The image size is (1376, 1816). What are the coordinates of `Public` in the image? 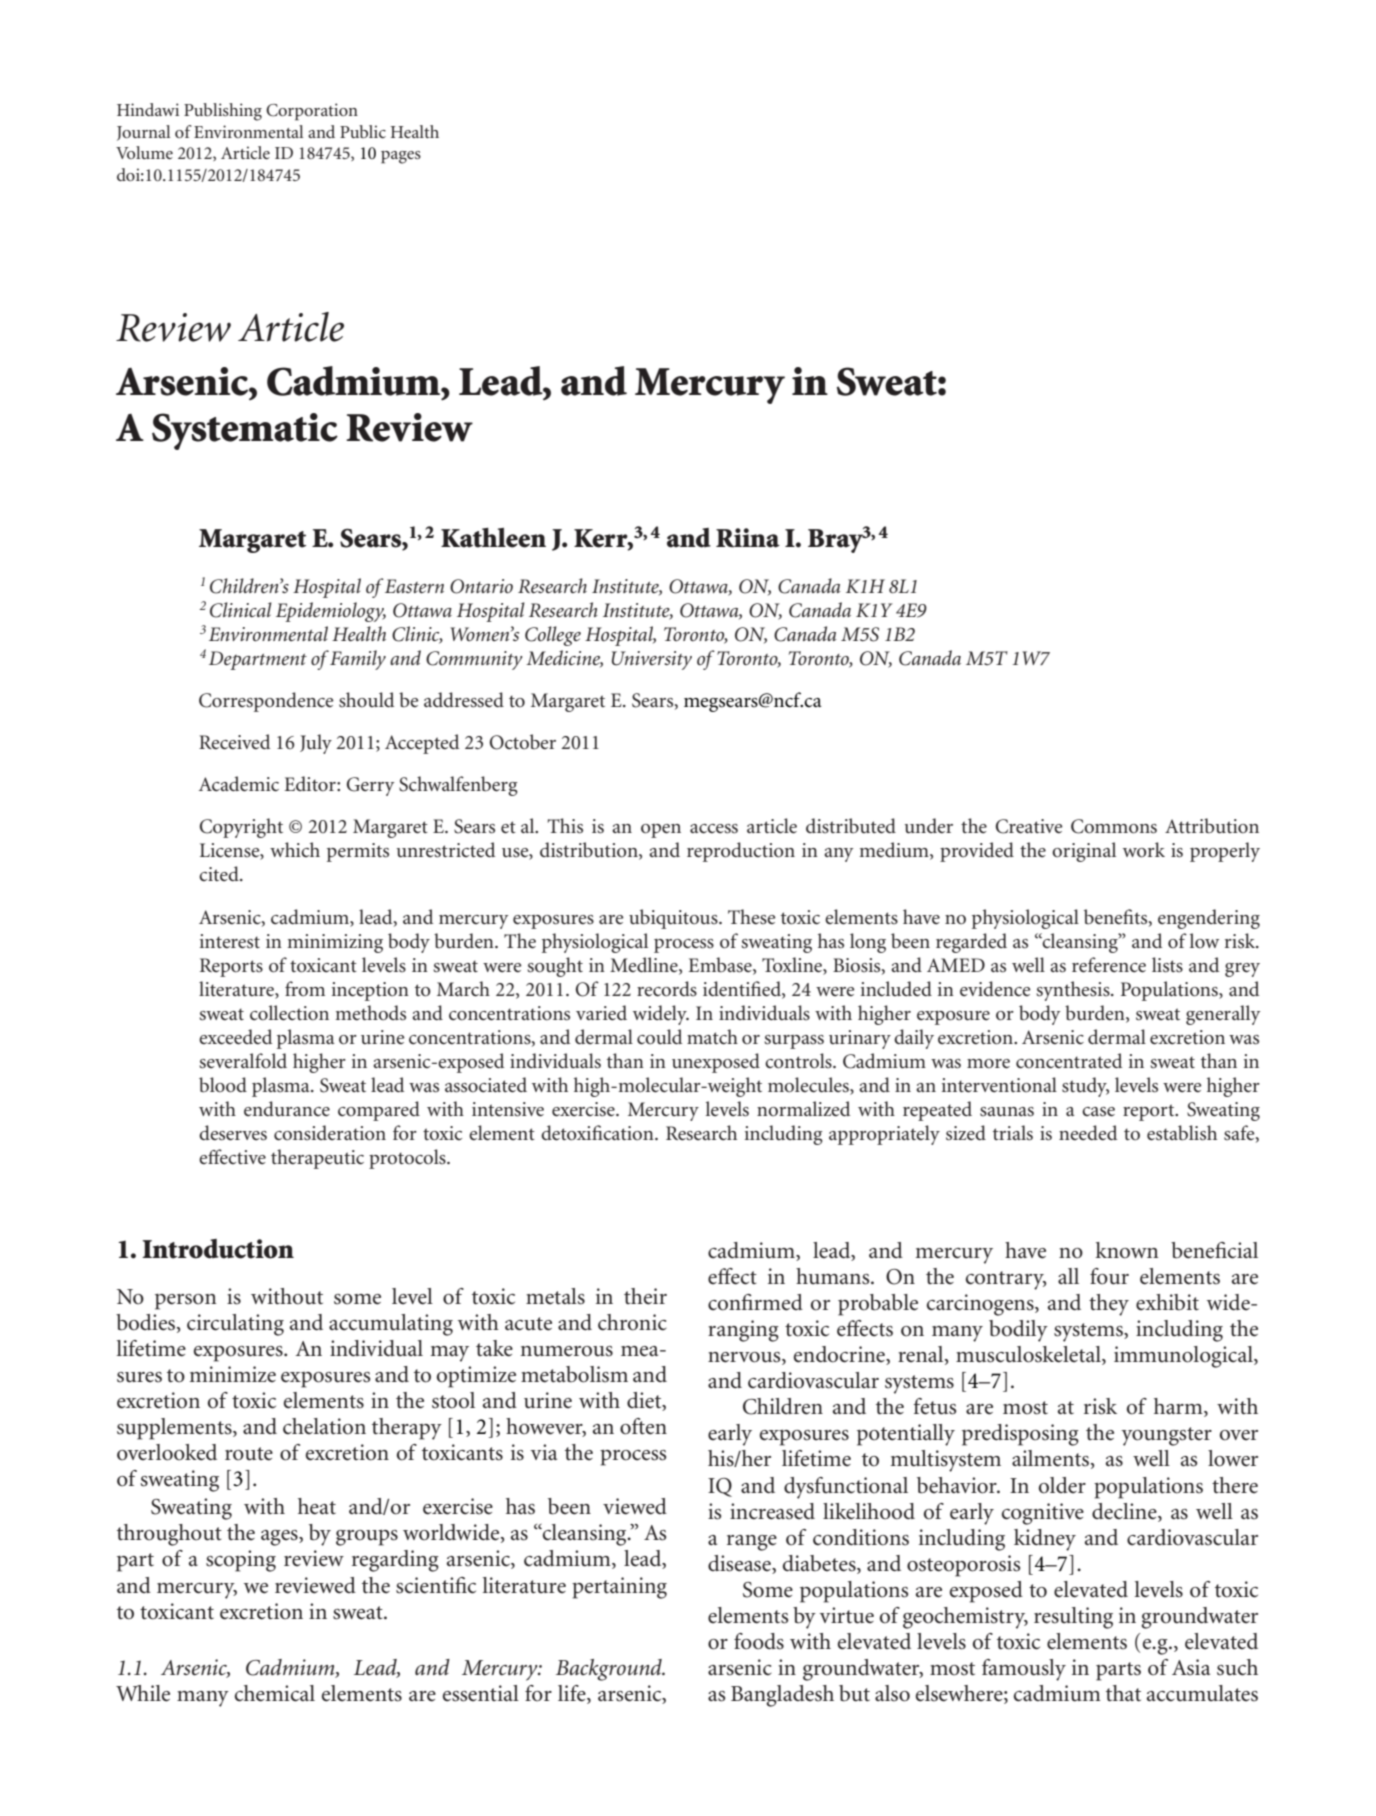 It's located at (363, 131).
